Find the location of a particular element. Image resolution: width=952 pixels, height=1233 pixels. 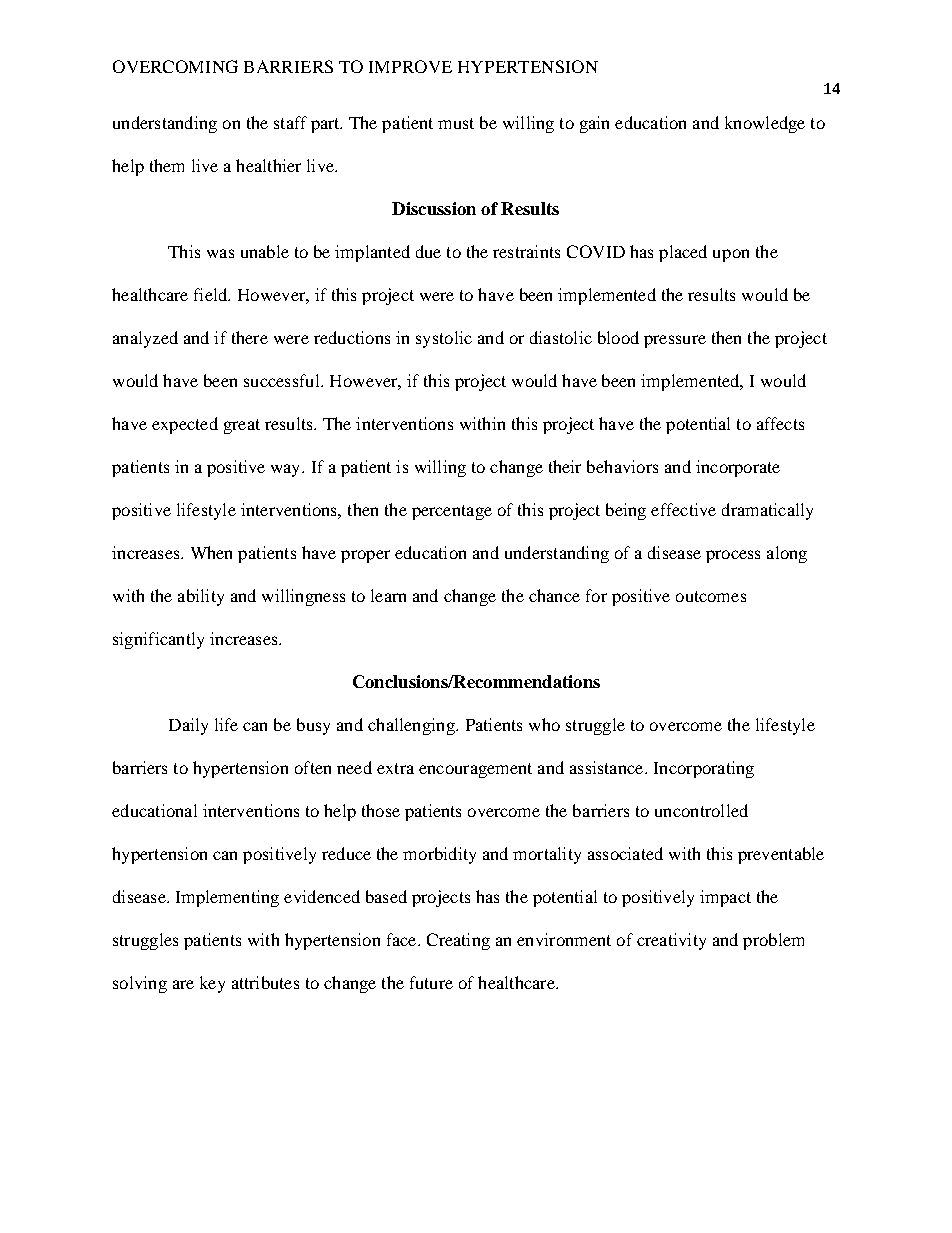

OVERCOMING is located at coordinates (175, 66).
